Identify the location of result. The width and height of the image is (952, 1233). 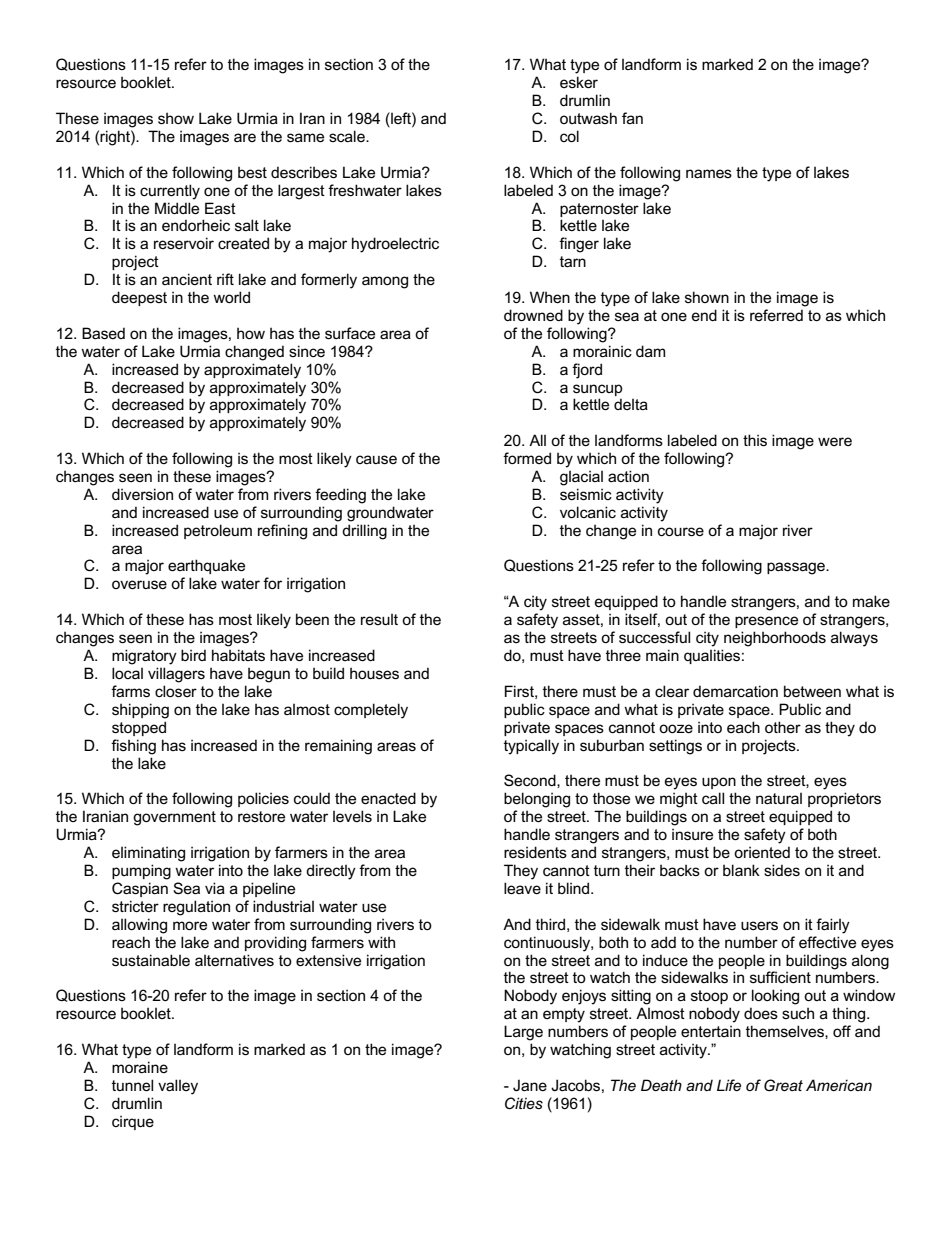
(379, 619).
